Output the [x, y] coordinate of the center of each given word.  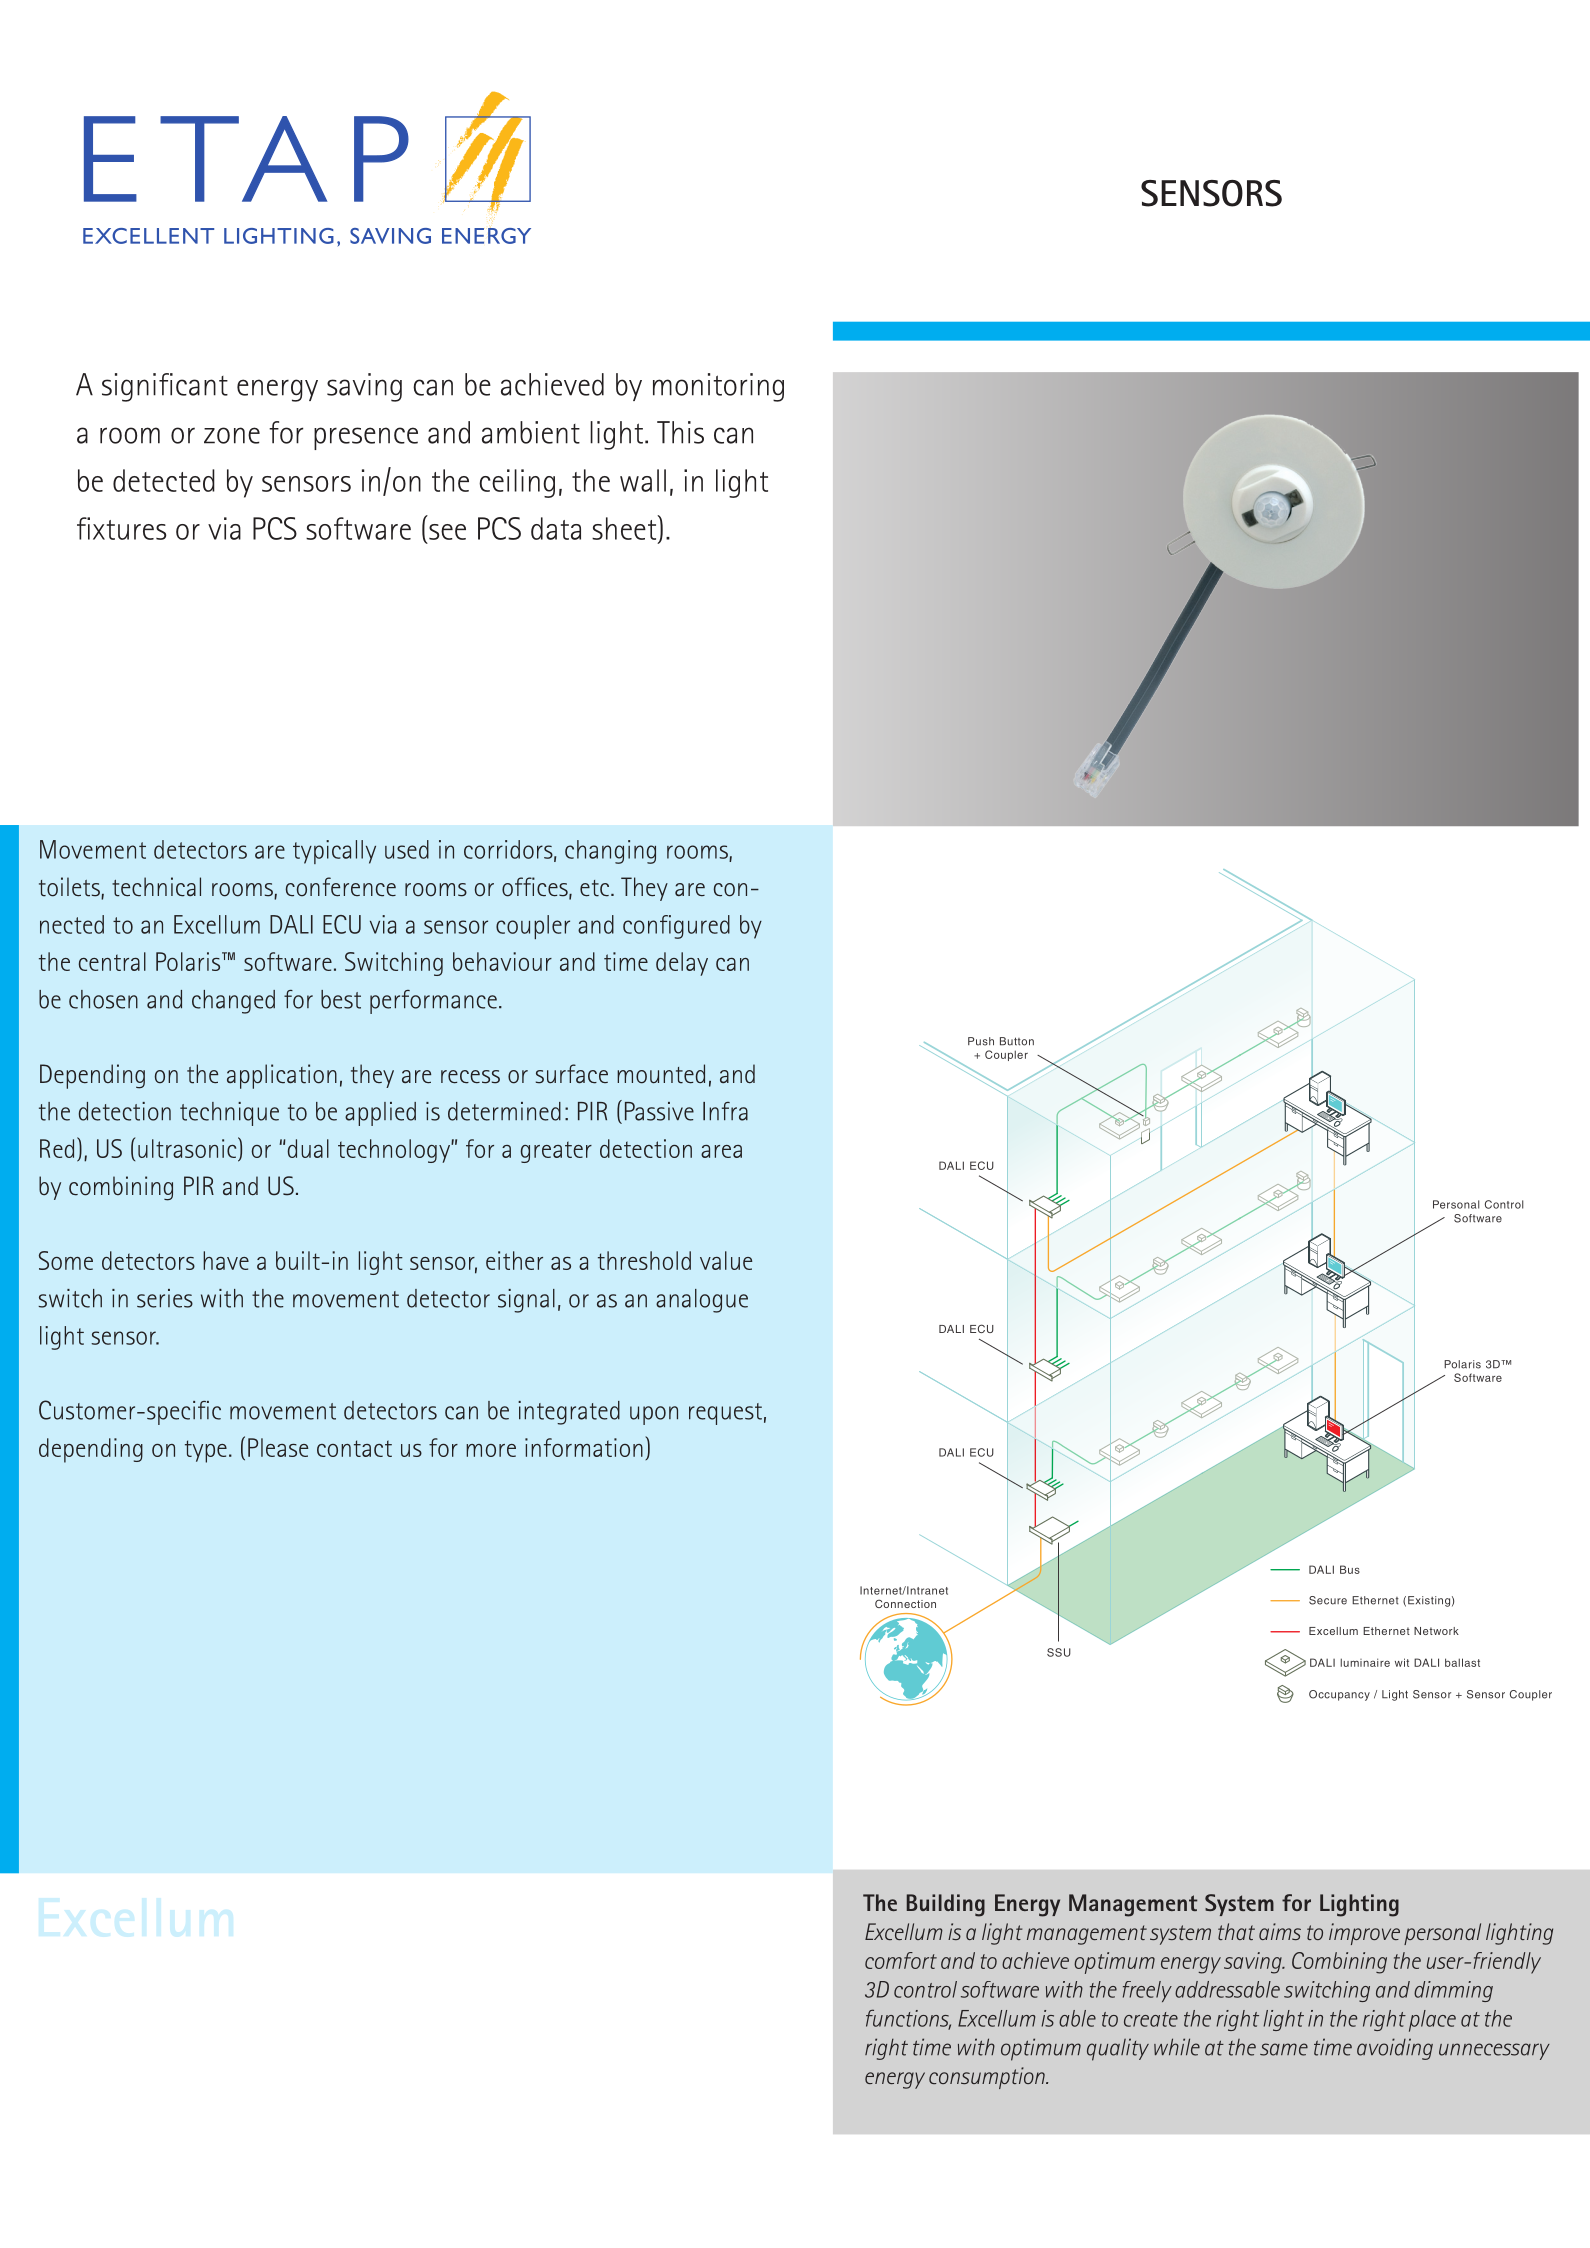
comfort [901, 1960]
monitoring [718, 387]
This [680, 432]
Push [981, 1041]
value [726, 1260]
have [226, 1260]
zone [232, 435]
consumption [988, 2078]
